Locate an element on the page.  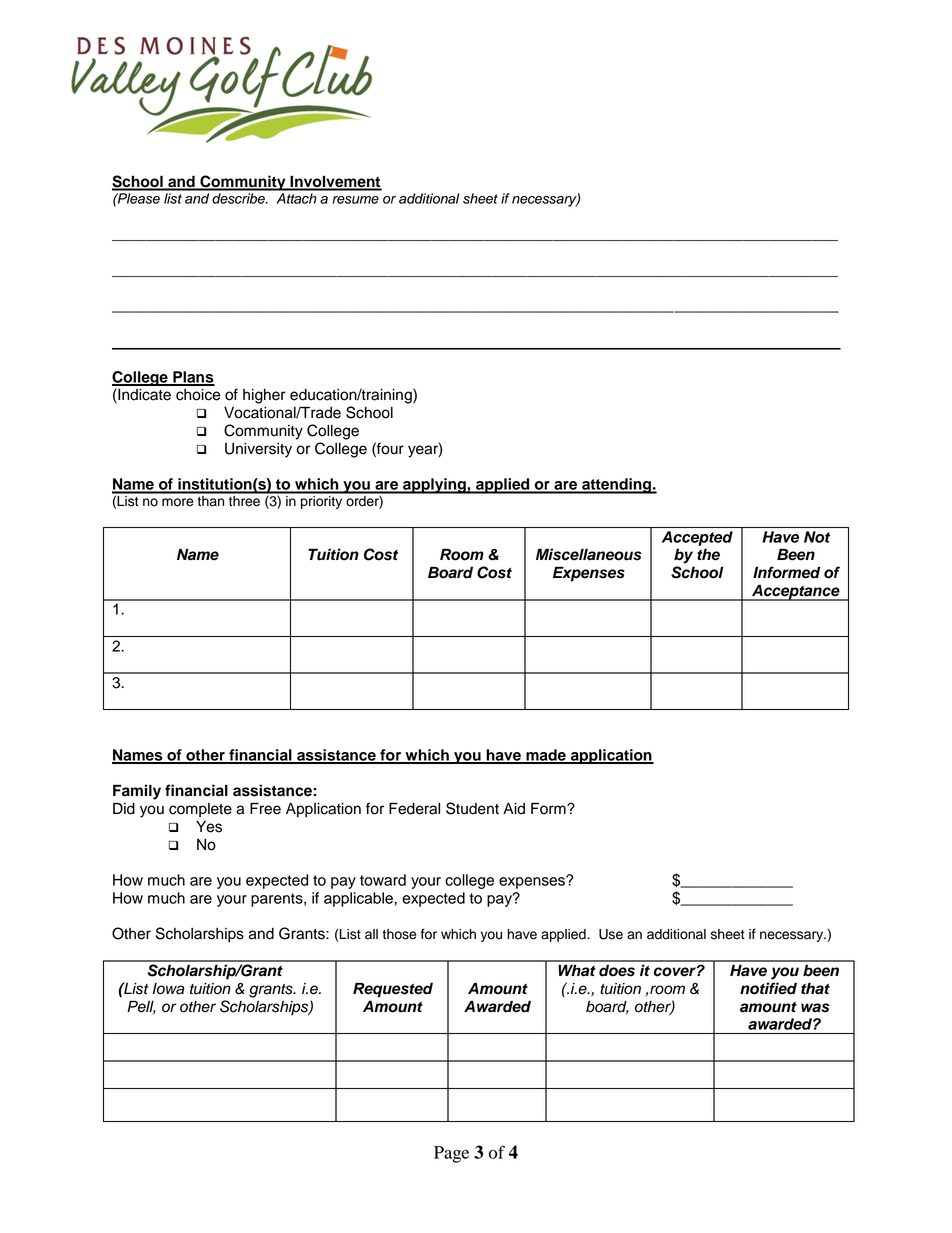
resume is located at coordinates (356, 200).
